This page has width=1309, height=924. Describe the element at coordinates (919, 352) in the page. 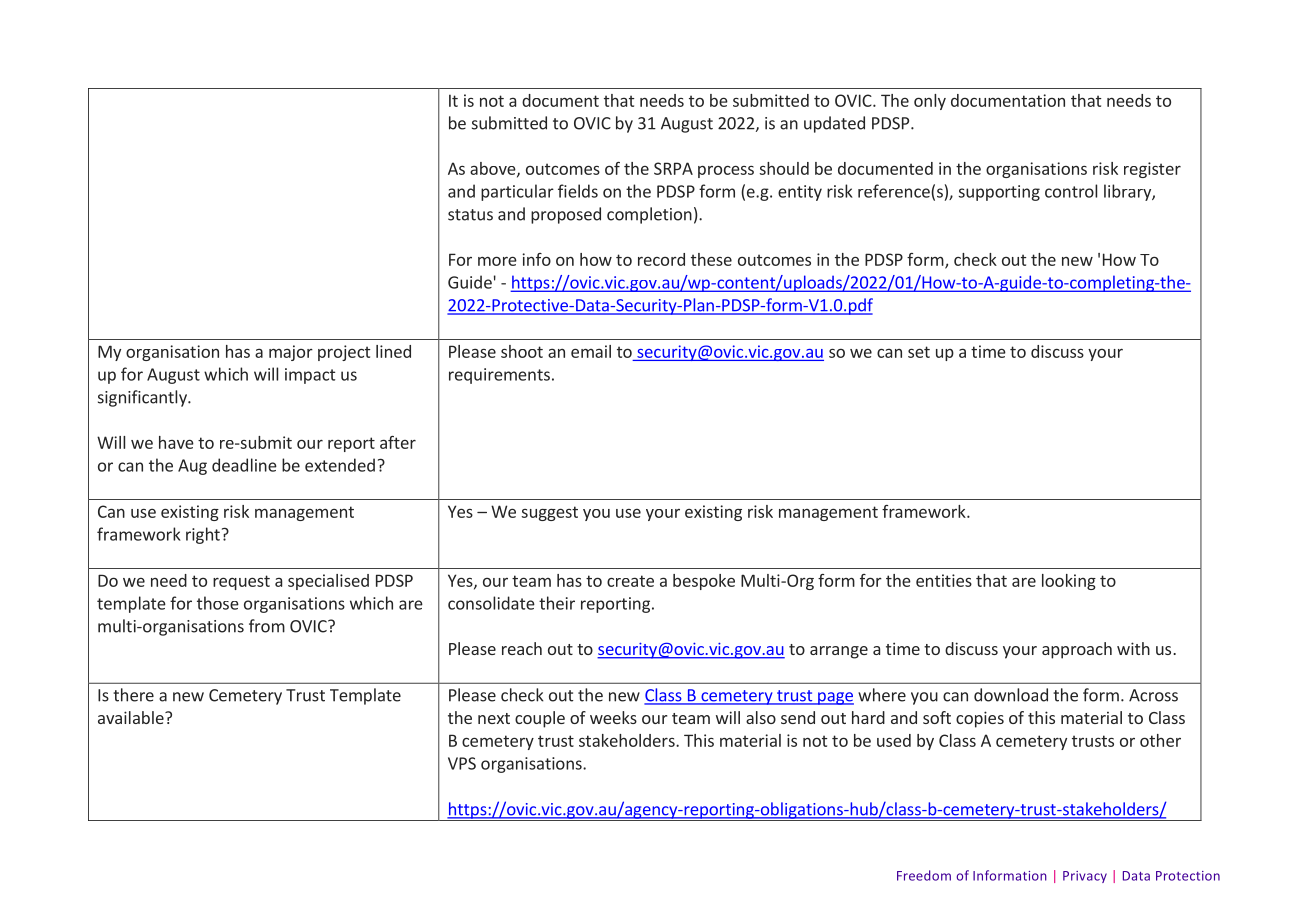

I see `set` at that location.
